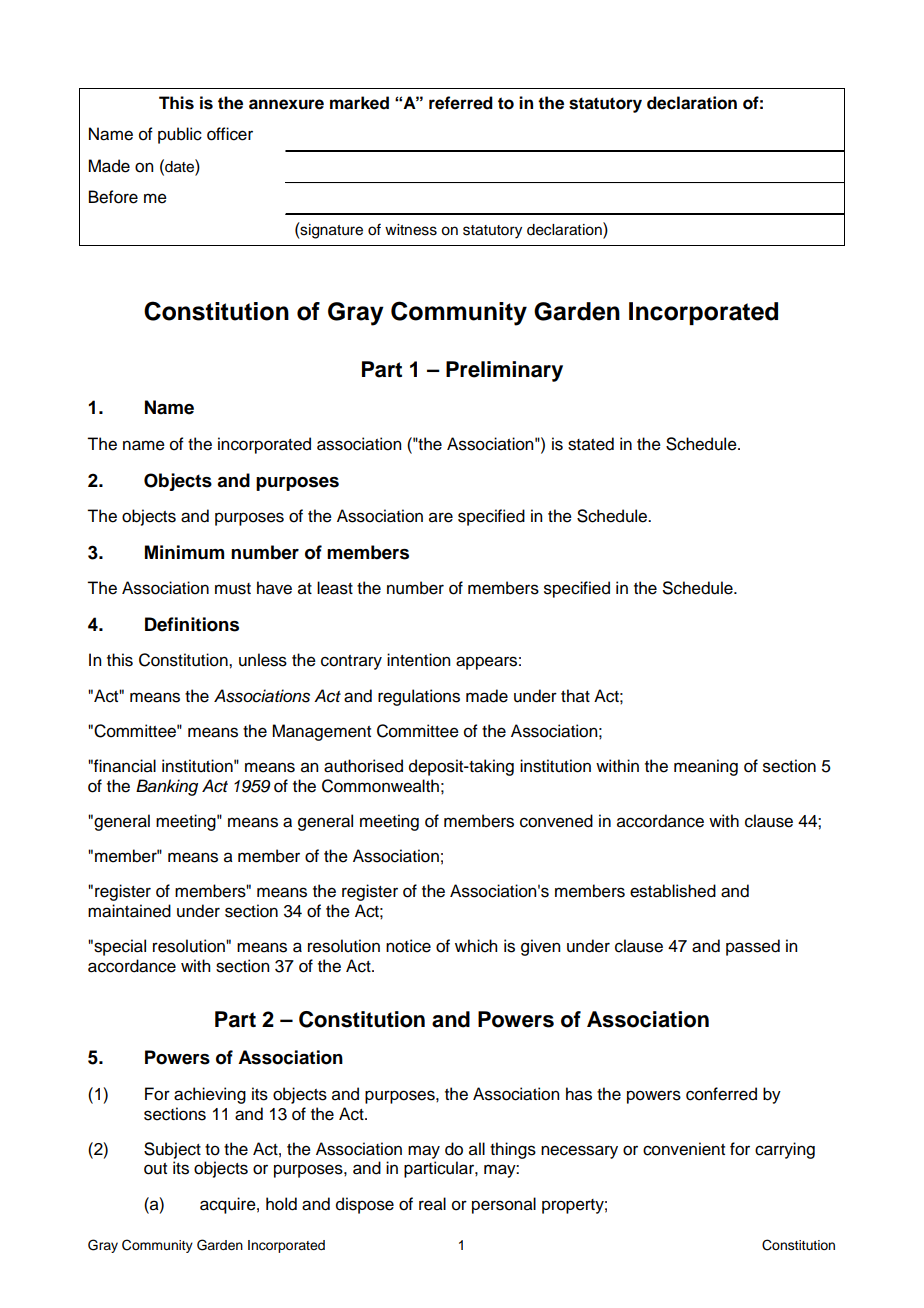 The width and height of the screenshot is (924, 1308). What do you see at coordinates (172, 1150) in the screenshot?
I see `Subject` at bounding box center [172, 1150].
